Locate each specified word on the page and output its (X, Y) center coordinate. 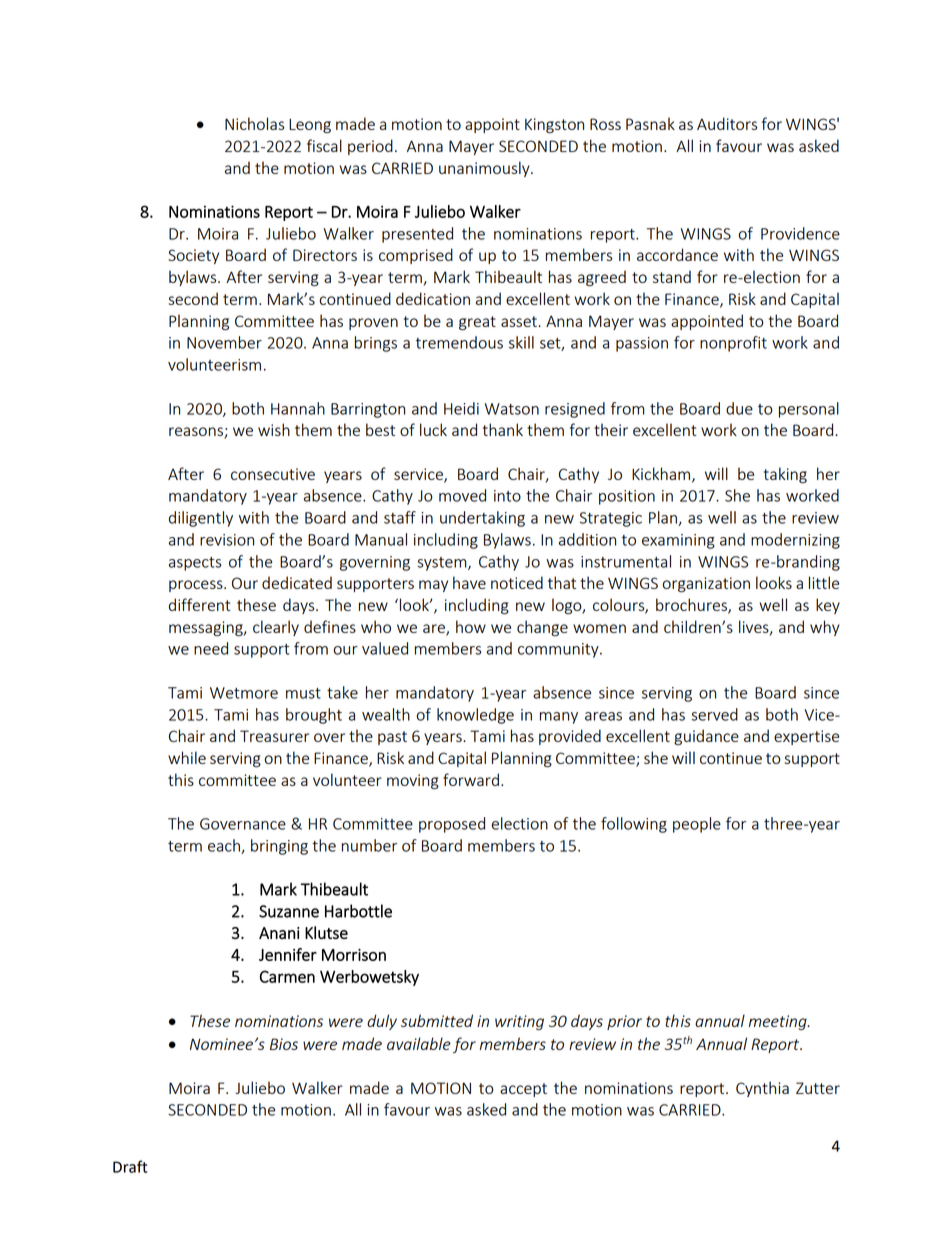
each (225, 846)
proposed (452, 825)
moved (462, 495)
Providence (800, 233)
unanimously (485, 169)
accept (523, 1090)
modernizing (795, 541)
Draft (130, 1166)
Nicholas (255, 123)
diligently (201, 519)
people (697, 825)
